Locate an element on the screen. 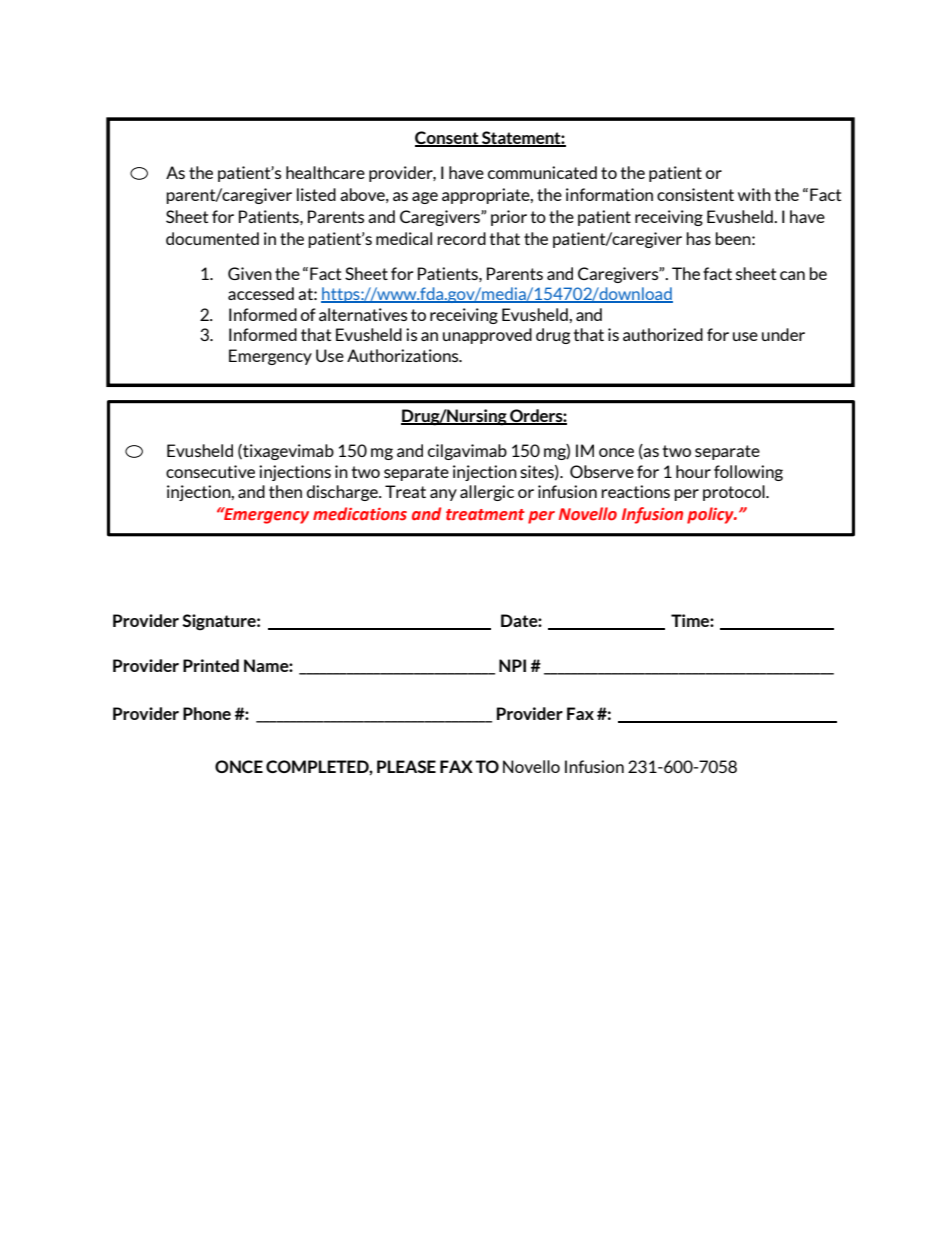  unapproved is located at coordinates (487, 336).
